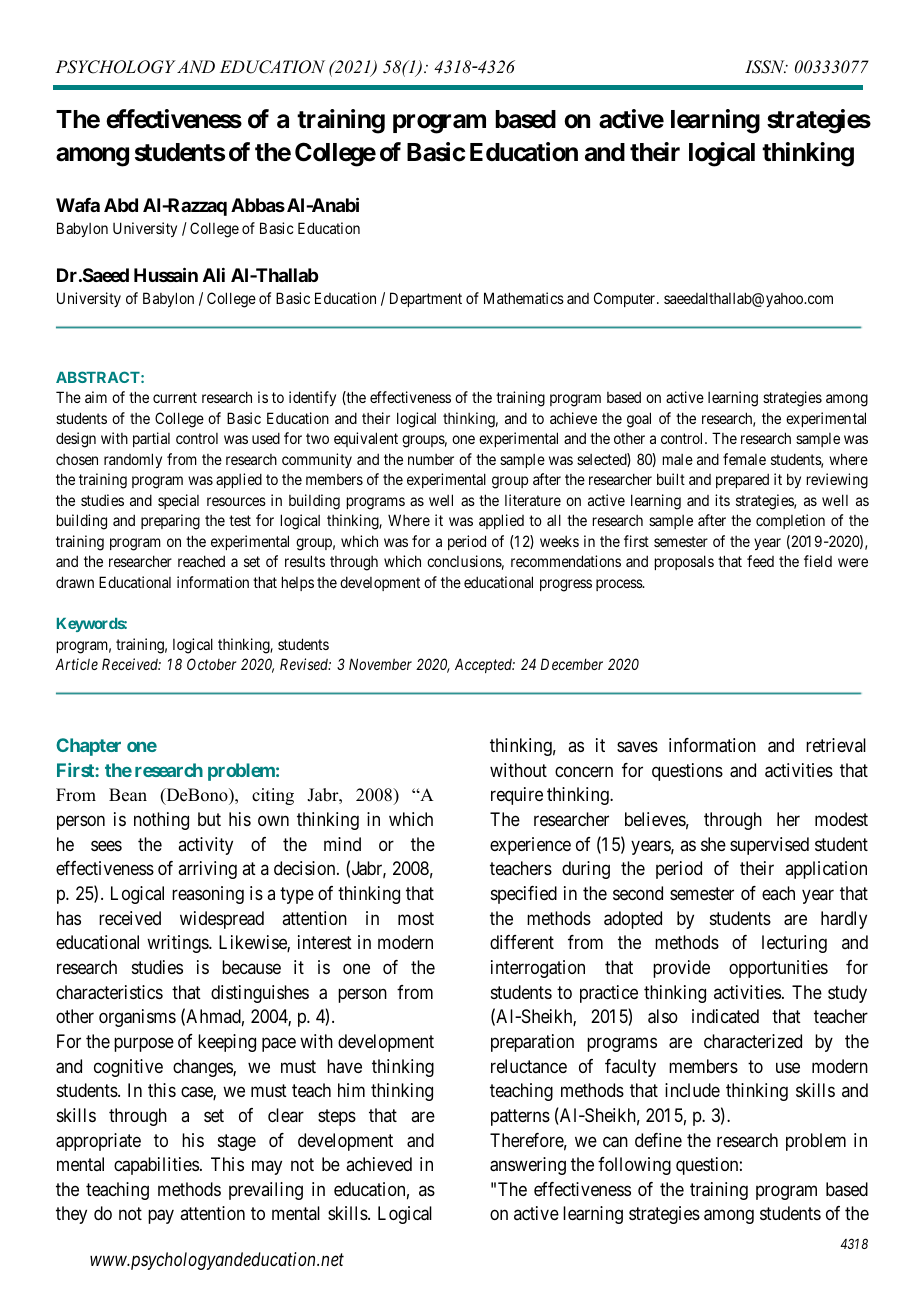  I want to click on feed, so click(760, 561).
